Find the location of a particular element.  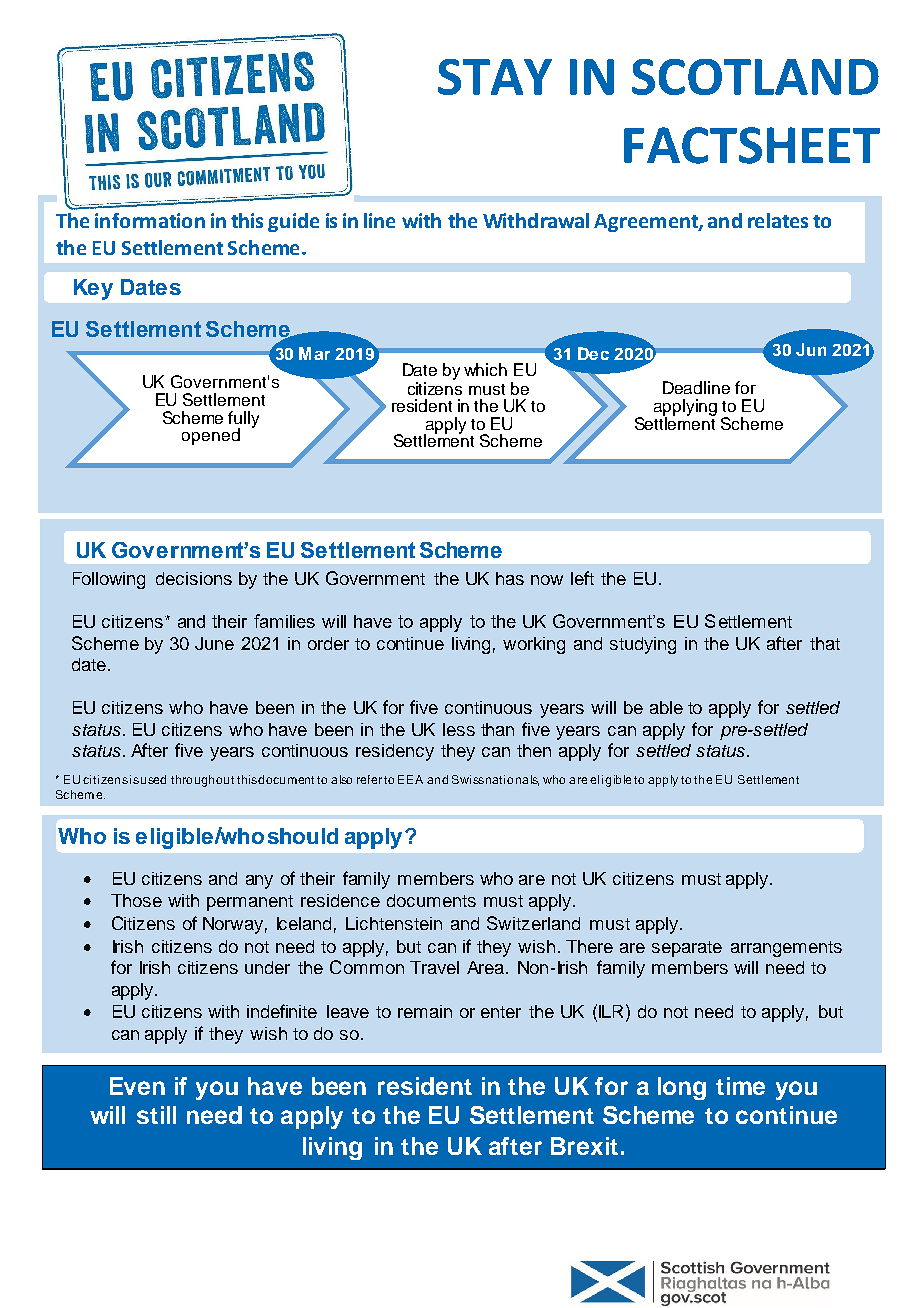

Brexit is located at coordinates (584, 1146).
